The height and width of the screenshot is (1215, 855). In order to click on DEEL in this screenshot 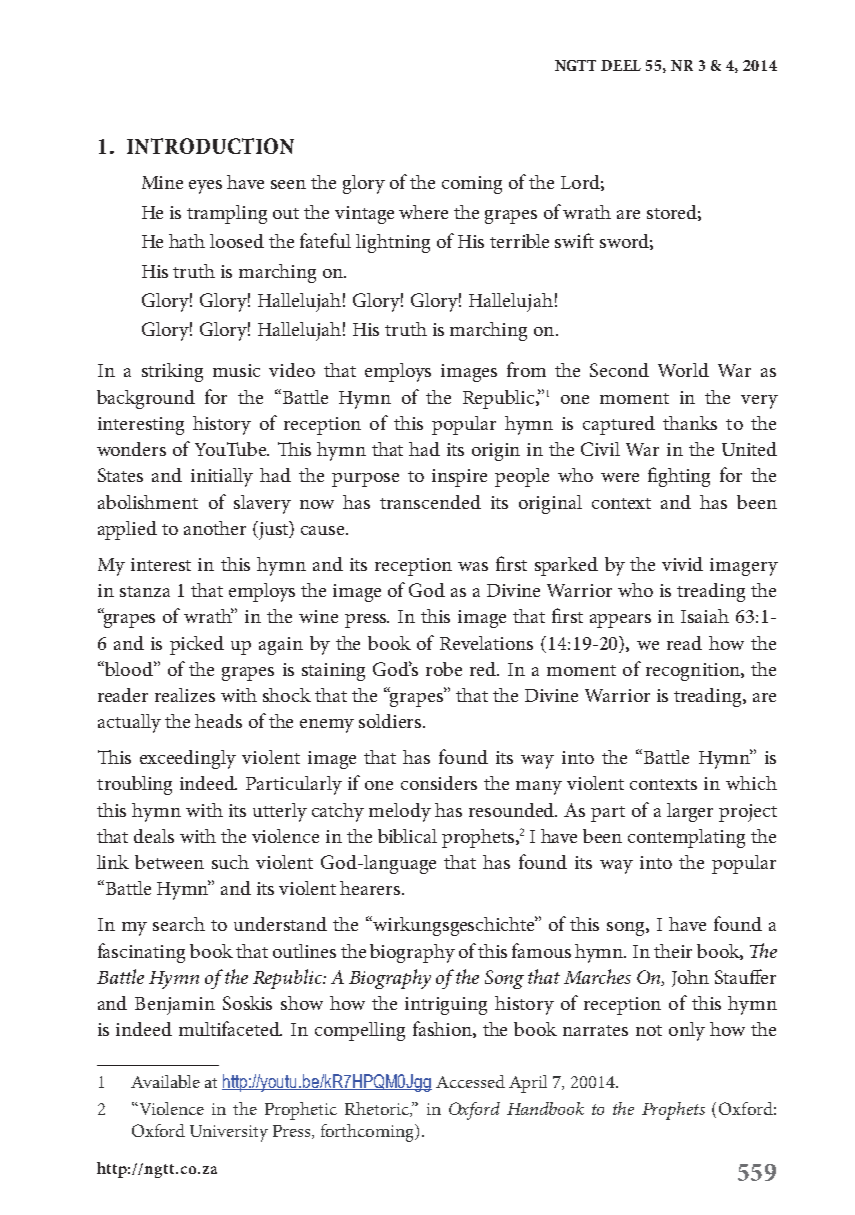, I will do `click(621, 65)`.
